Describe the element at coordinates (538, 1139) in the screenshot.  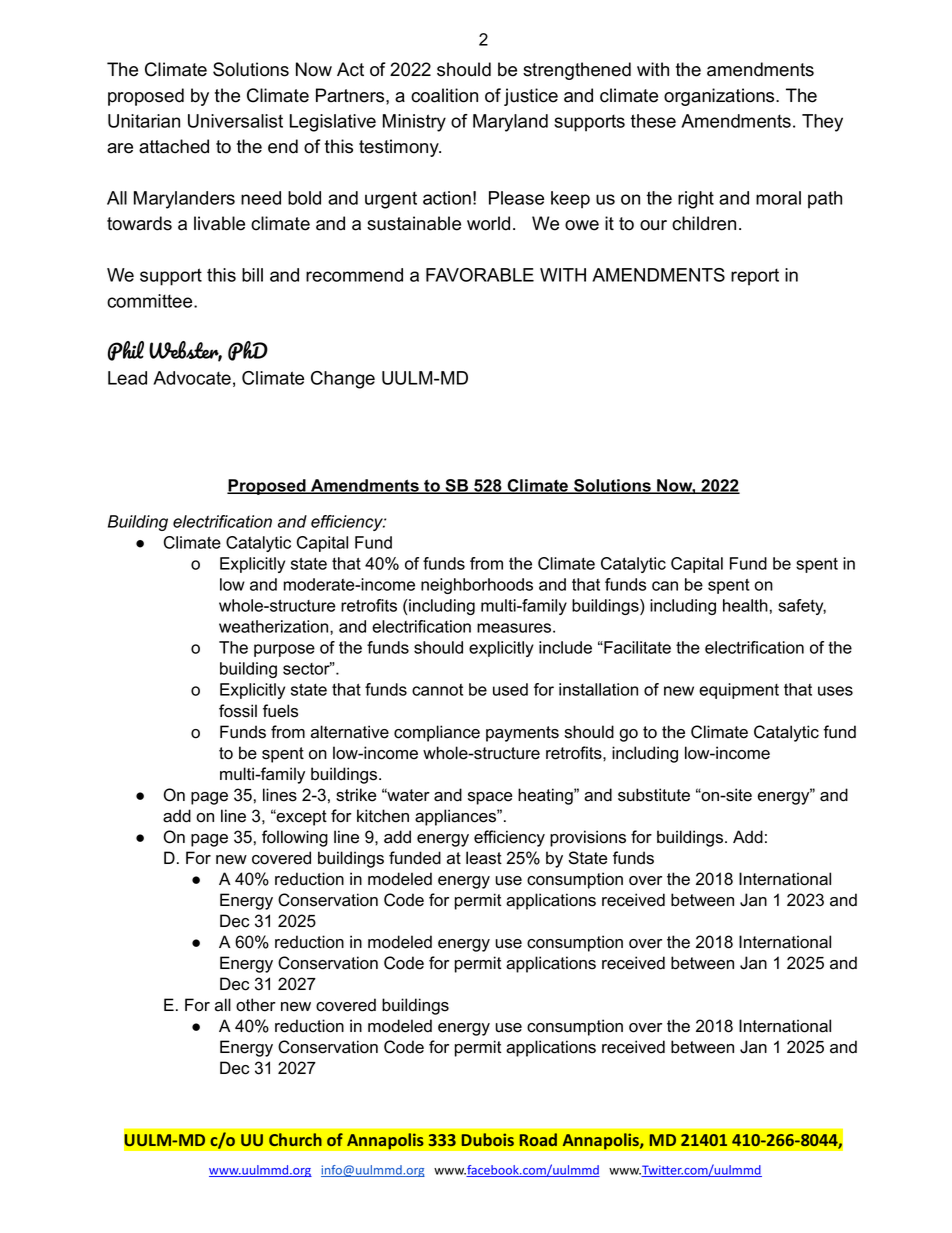
I see `Road` at that location.
